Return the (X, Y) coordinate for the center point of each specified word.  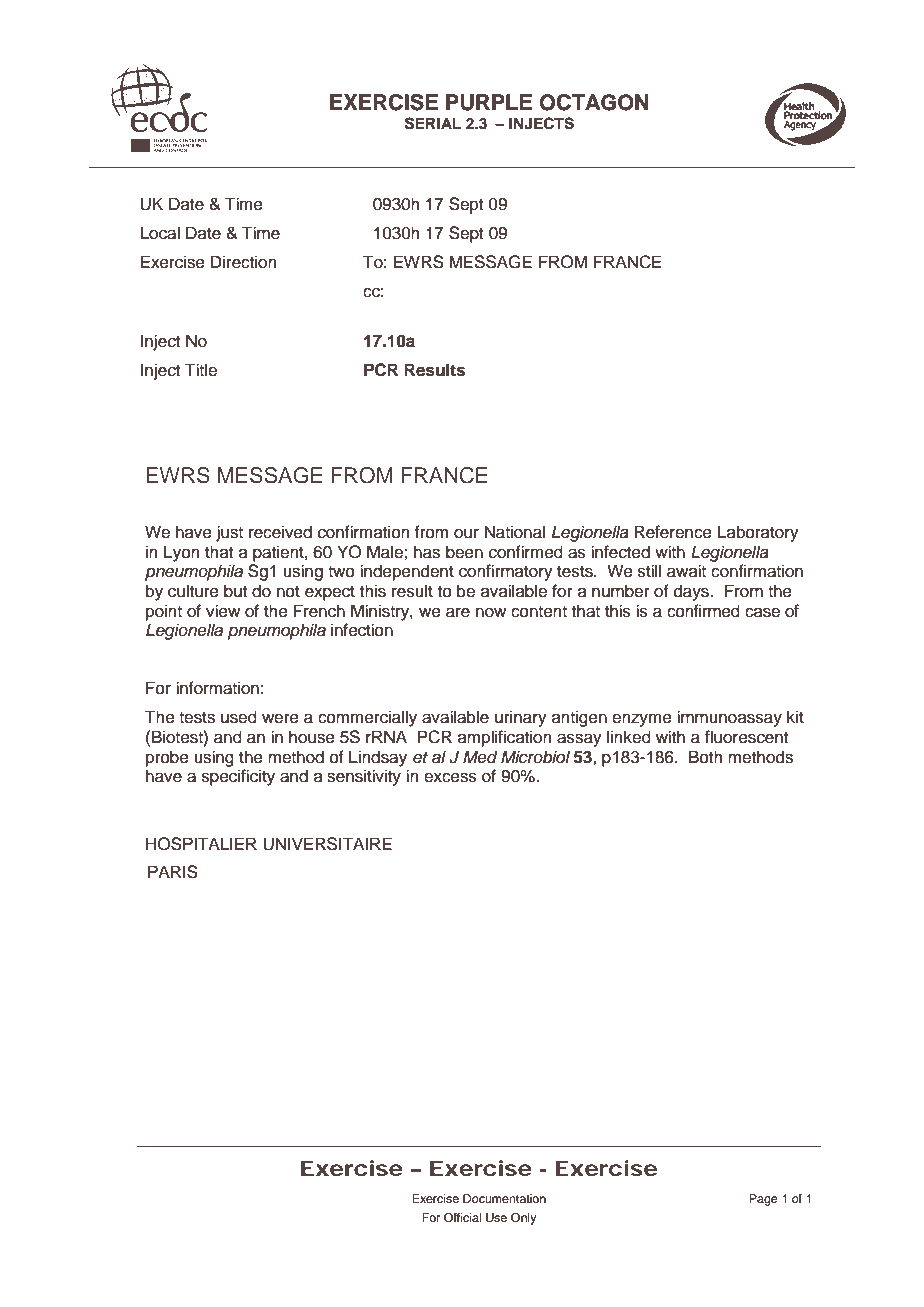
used (239, 717)
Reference (673, 532)
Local (160, 233)
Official (462, 1218)
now (491, 613)
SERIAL (433, 123)
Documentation (504, 1198)
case (762, 612)
